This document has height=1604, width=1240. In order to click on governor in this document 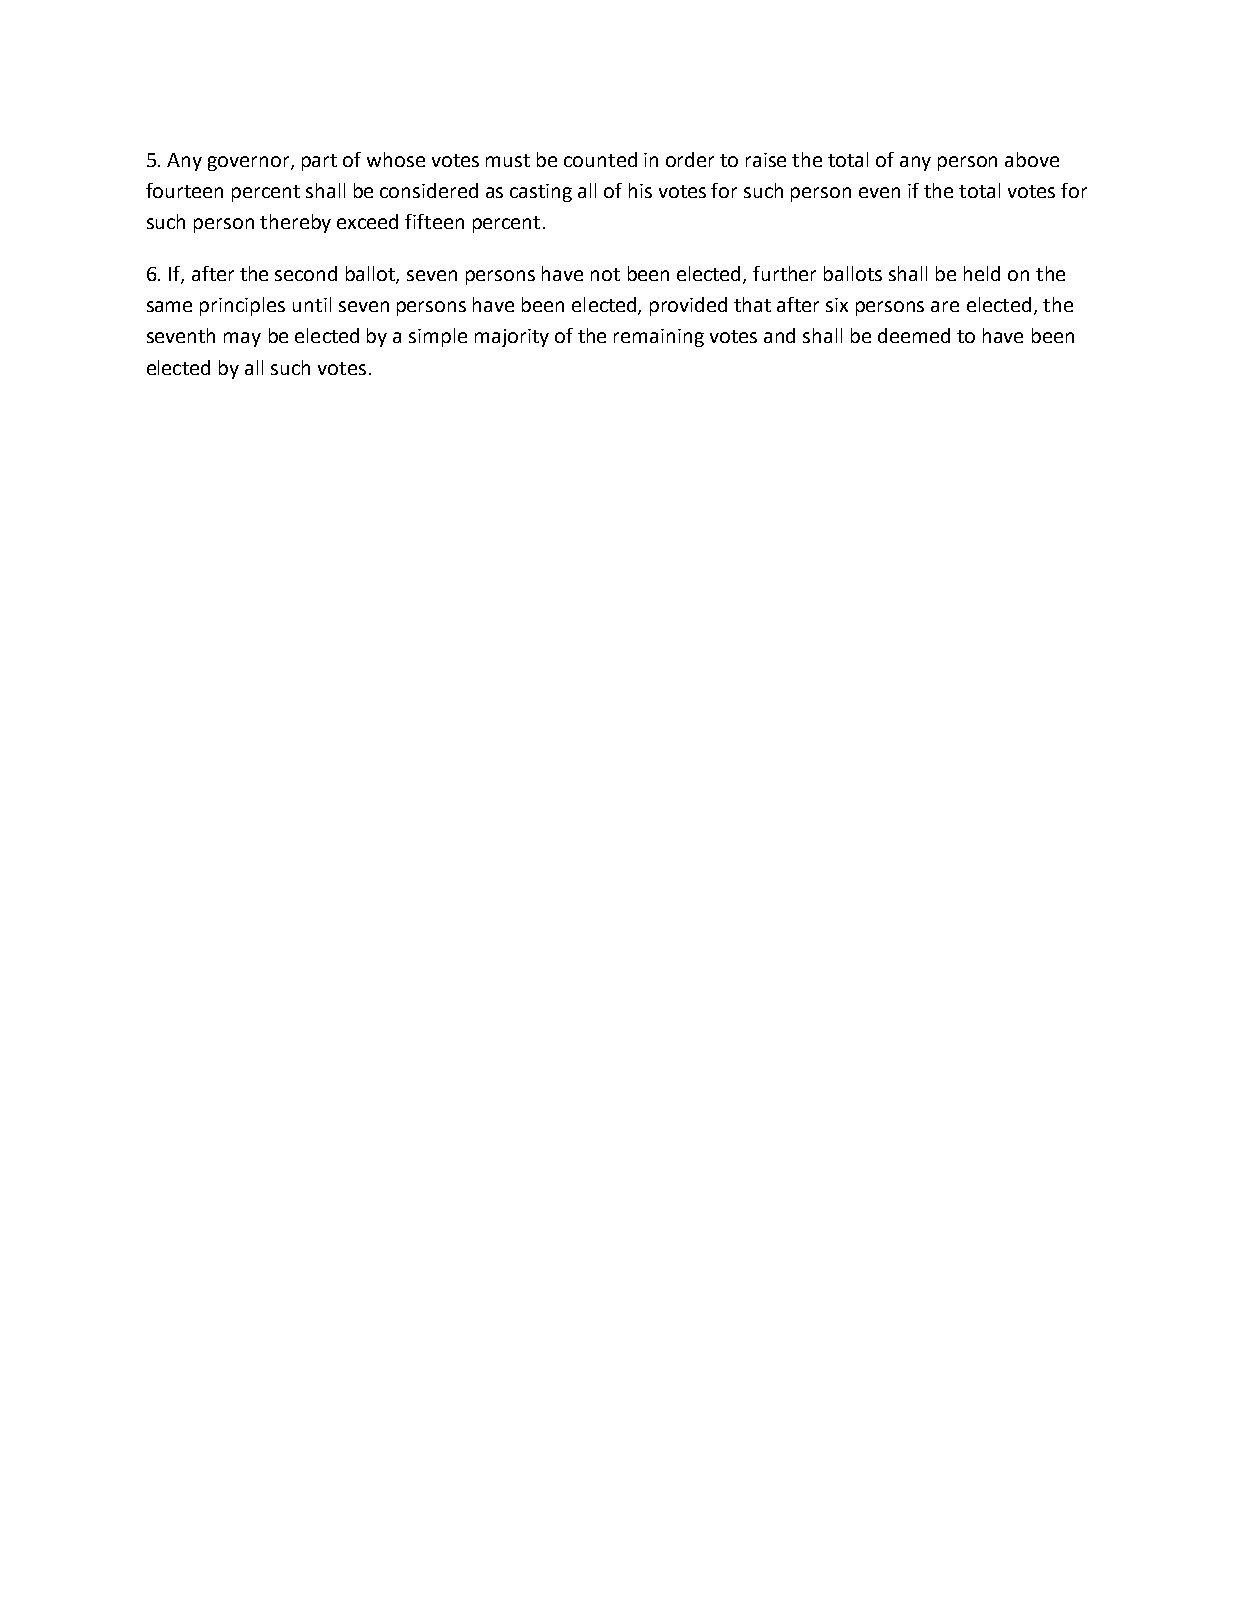, I will do `click(250, 163)`.
